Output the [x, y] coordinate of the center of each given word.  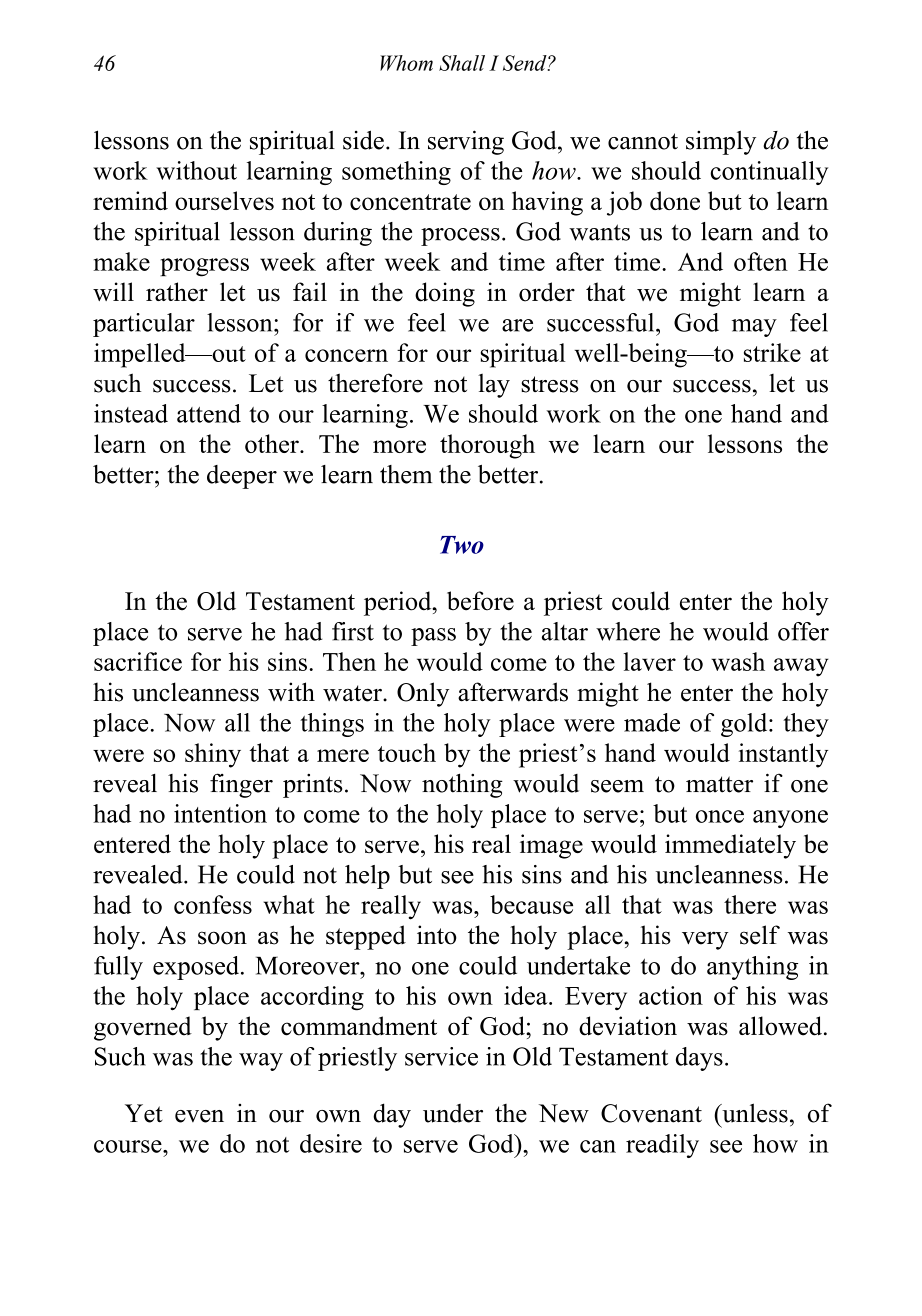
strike [772, 352]
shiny [213, 755]
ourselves [224, 200]
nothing [462, 785]
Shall [462, 63]
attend [209, 413]
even [199, 1116]
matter [719, 784]
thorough [487, 446]
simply [721, 142]
